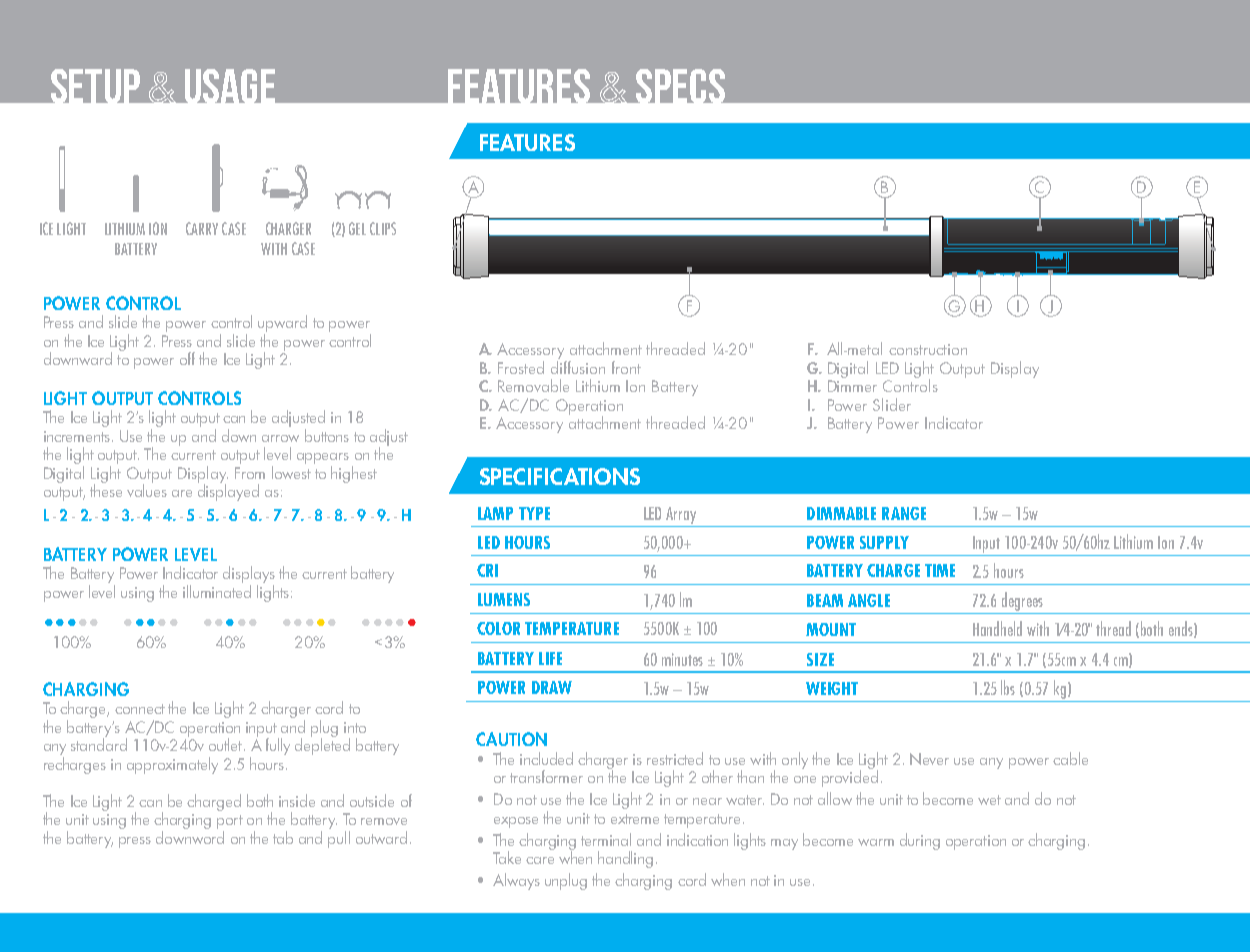 This image has height=952, width=1250. What do you see at coordinates (217, 591) in the image?
I see `illuminated` at bounding box center [217, 591].
